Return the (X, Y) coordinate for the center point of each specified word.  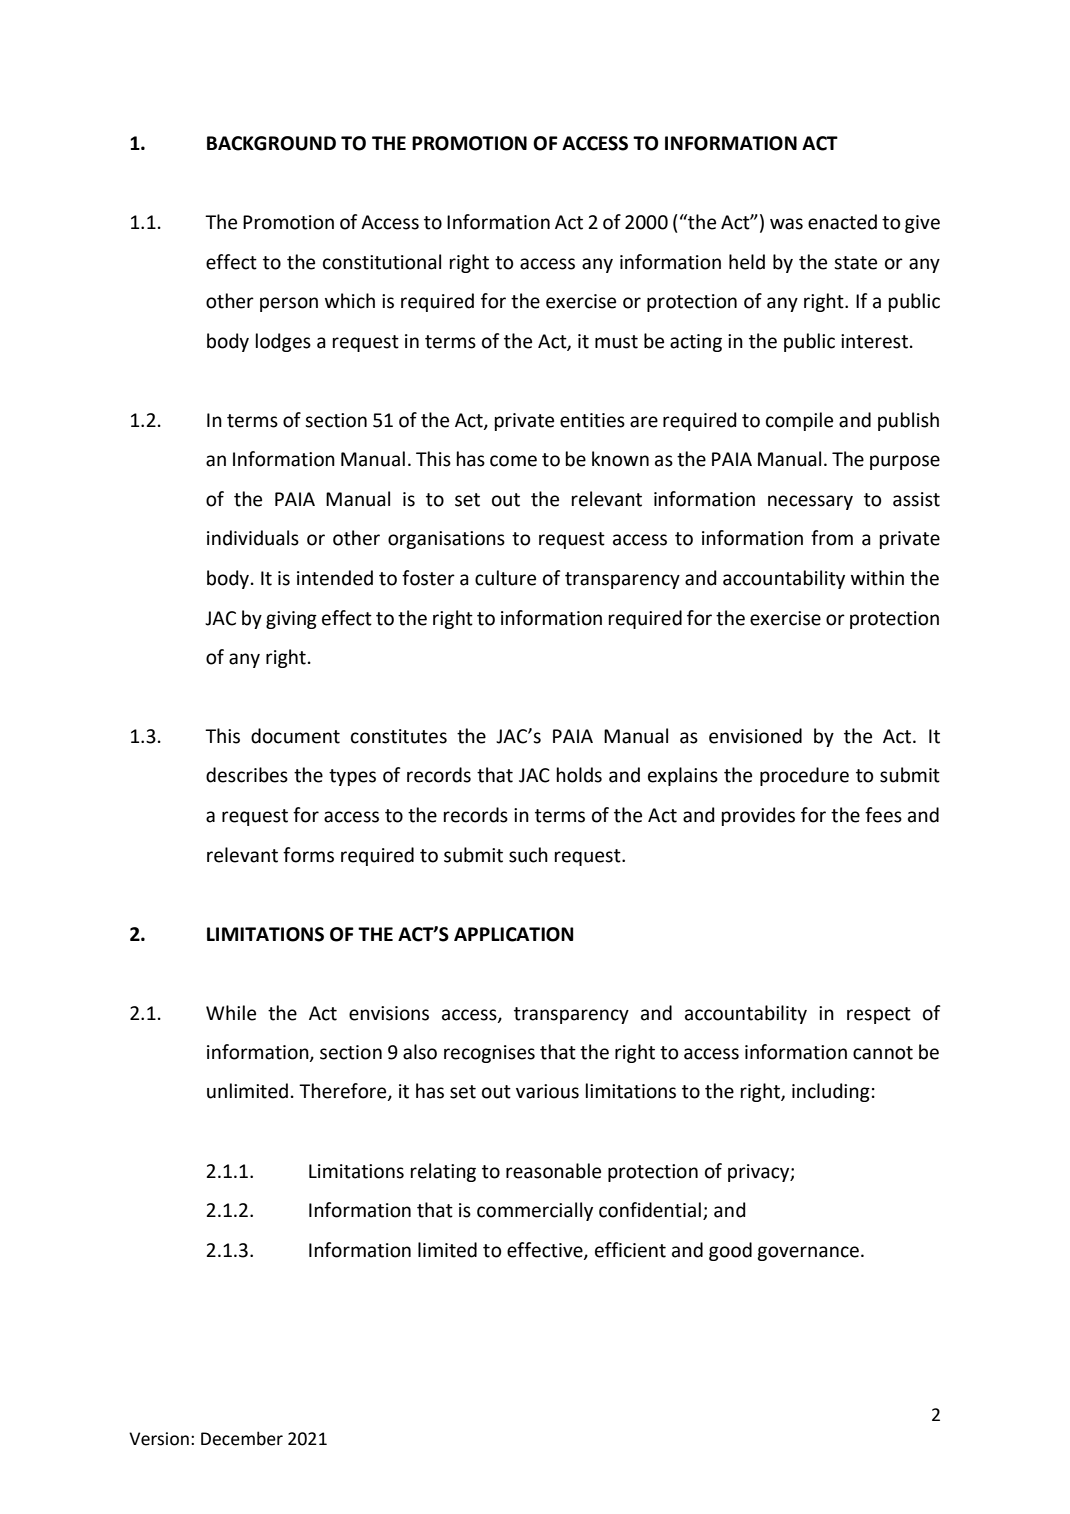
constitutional (382, 262)
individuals (253, 538)
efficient (630, 1250)
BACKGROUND (271, 143)
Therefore (344, 1092)
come (513, 461)
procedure (804, 776)
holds (579, 775)
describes (247, 775)
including (831, 1092)
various (547, 1091)
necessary (810, 502)
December (242, 1438)
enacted (842, 222)
